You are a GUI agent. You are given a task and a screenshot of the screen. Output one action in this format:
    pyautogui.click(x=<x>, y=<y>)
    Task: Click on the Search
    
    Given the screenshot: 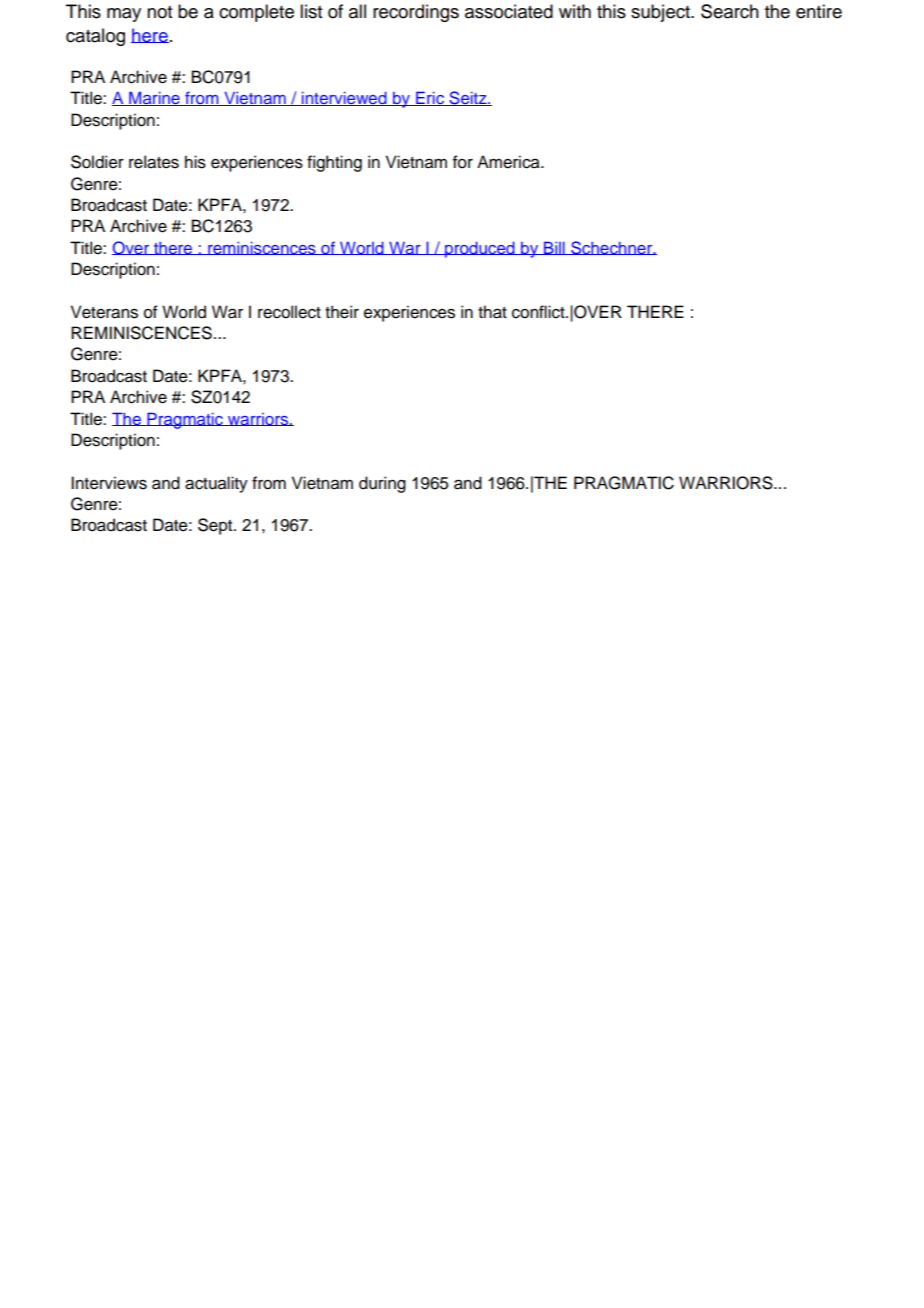 What is the action you would take?
    pyautogui.click(x=730, y=11)
